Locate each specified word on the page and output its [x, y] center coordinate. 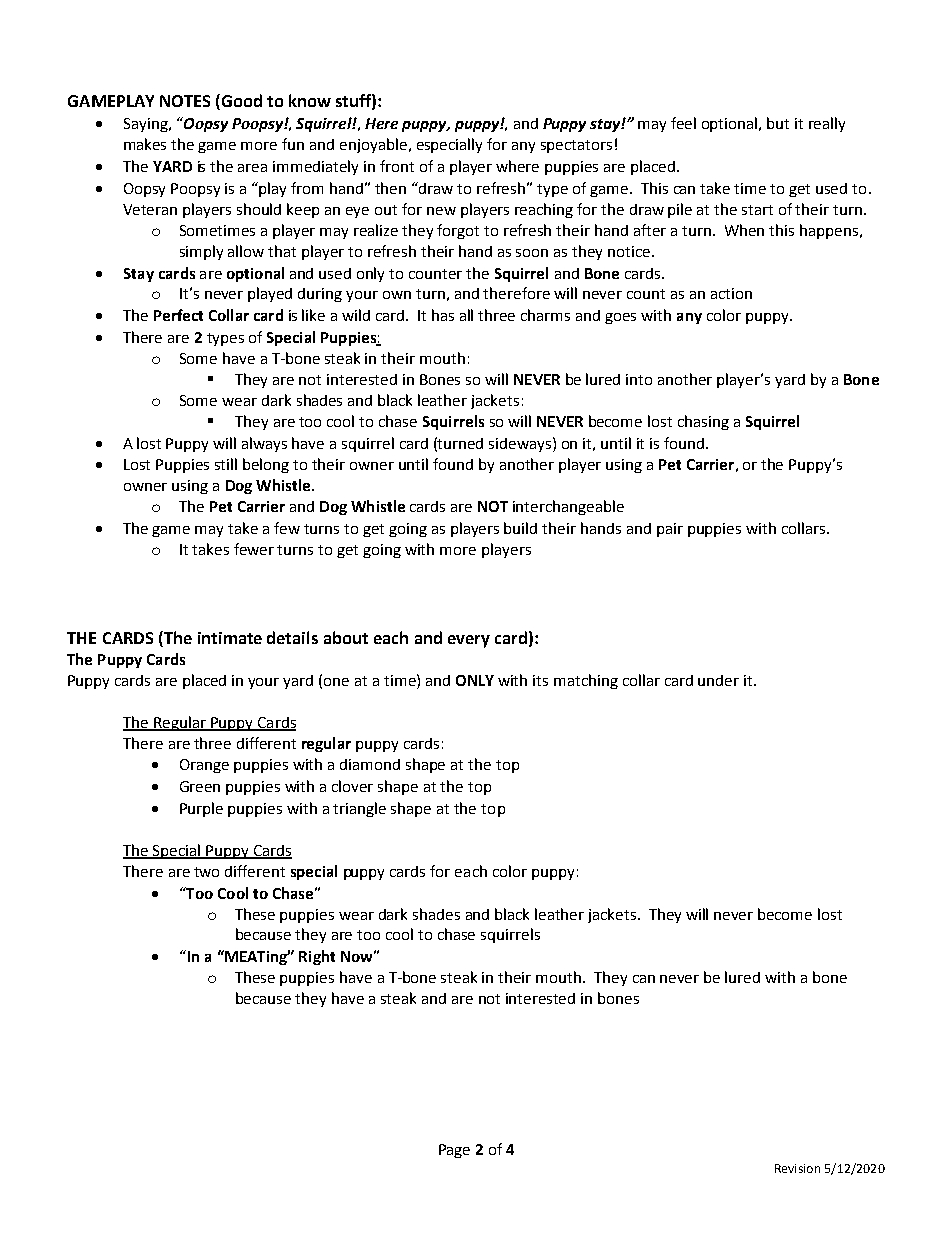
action [731, 293]
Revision [797, 1168]
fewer [254, 549]
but [778, 123]
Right [317, 957]
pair [670, 530]
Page [454, 1151]
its [540, 680]
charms [545, 315]
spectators [576, 146]
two [206, 872]
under [718, 680]
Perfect [178, 315]
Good [240, 102]
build [520, 528]
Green [200, 786]
